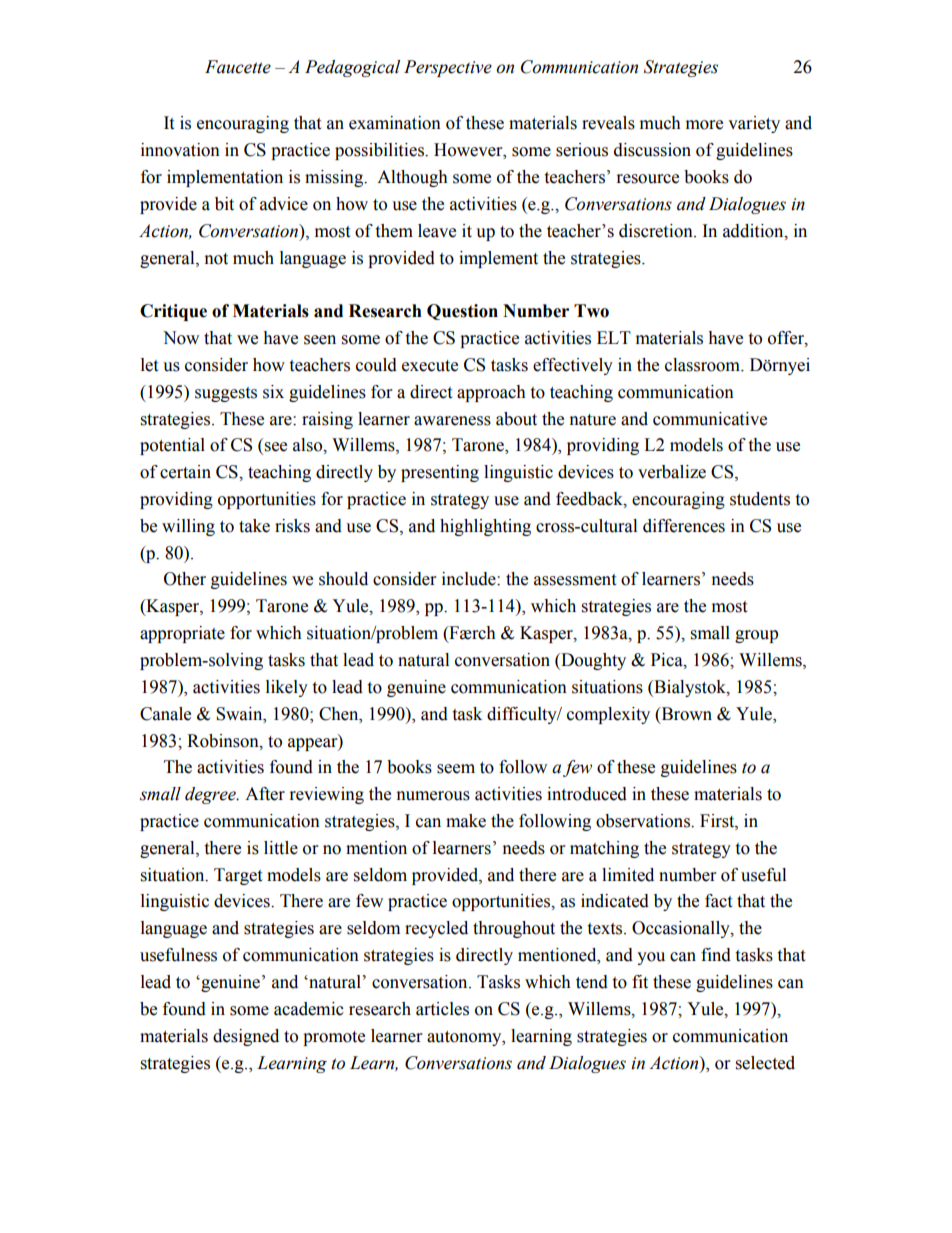  What do you see at coordinates (470, 579) in the screenshot?
I see `include` at bounding box center [470, 579].
